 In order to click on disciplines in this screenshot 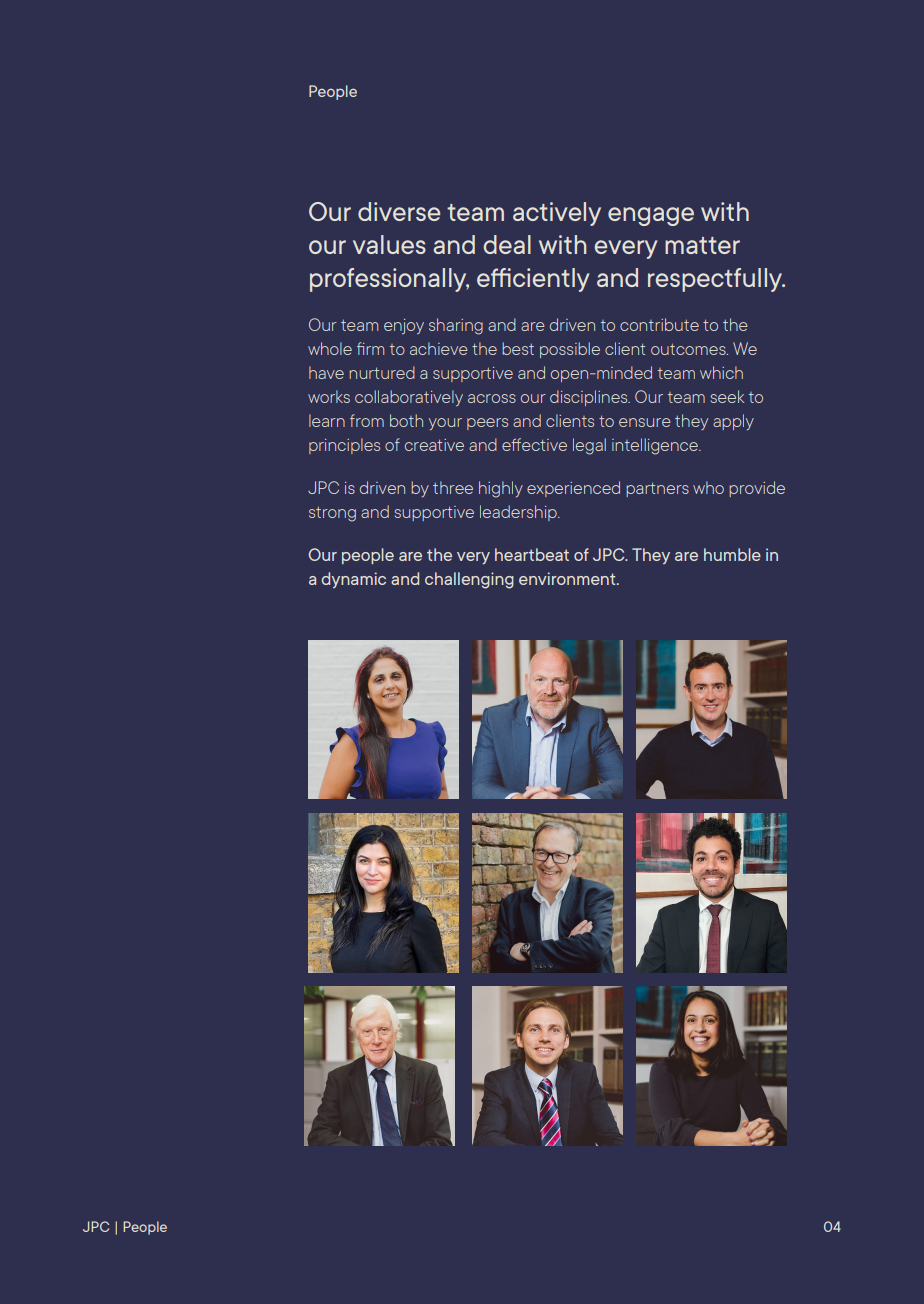, I will do `click(590, 398)`.
